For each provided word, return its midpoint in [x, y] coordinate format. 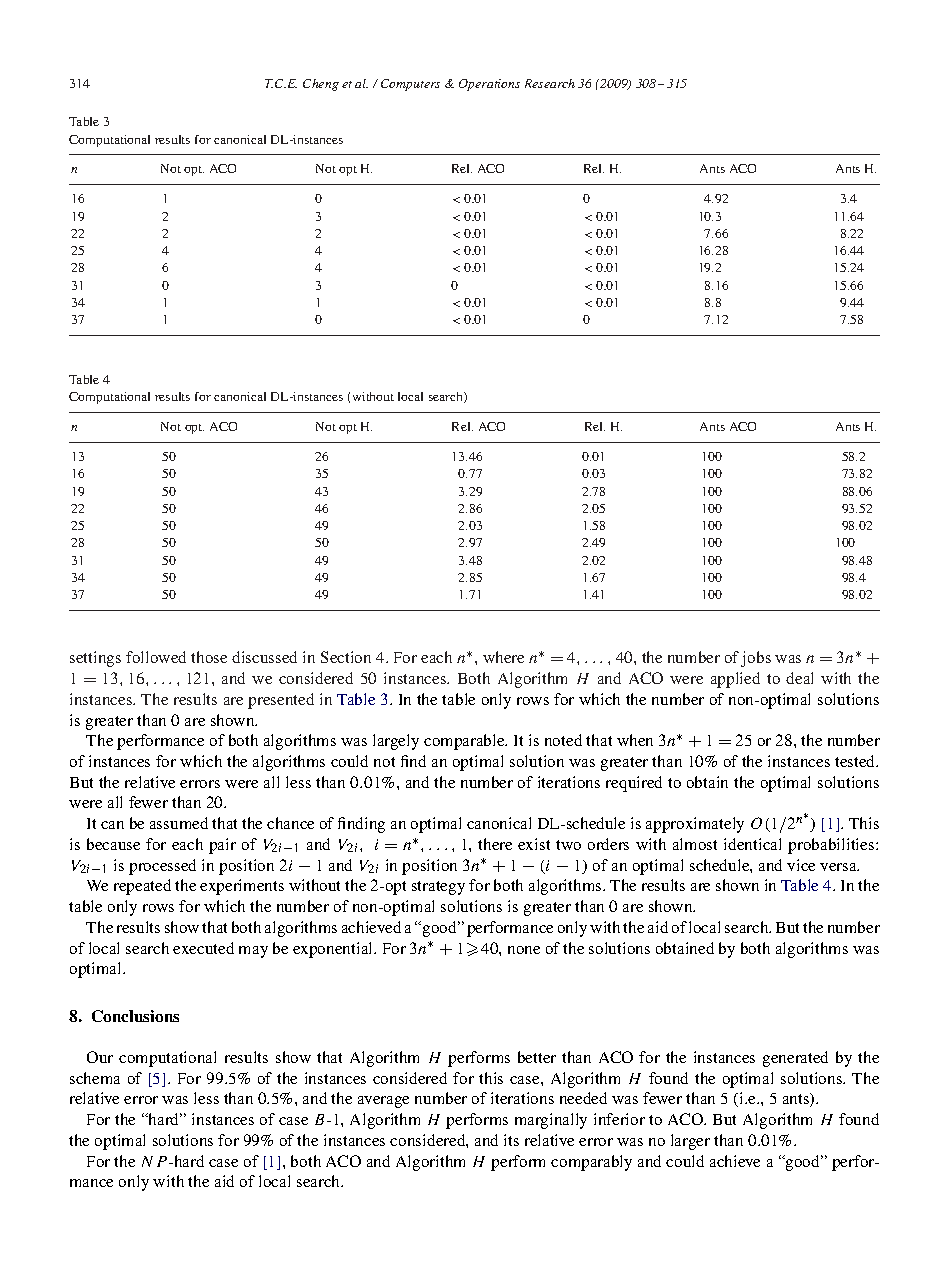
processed [162, 867]
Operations [489, 85]
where [503, 657]
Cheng [321, 85]
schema [95, 1078]
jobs [756, 659]
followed [156, 657]
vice [801, 865]
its [511, 1140]
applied [735, 680]
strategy [438, 888]
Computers [410, 85]
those [209, 657]
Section [346, 657]
